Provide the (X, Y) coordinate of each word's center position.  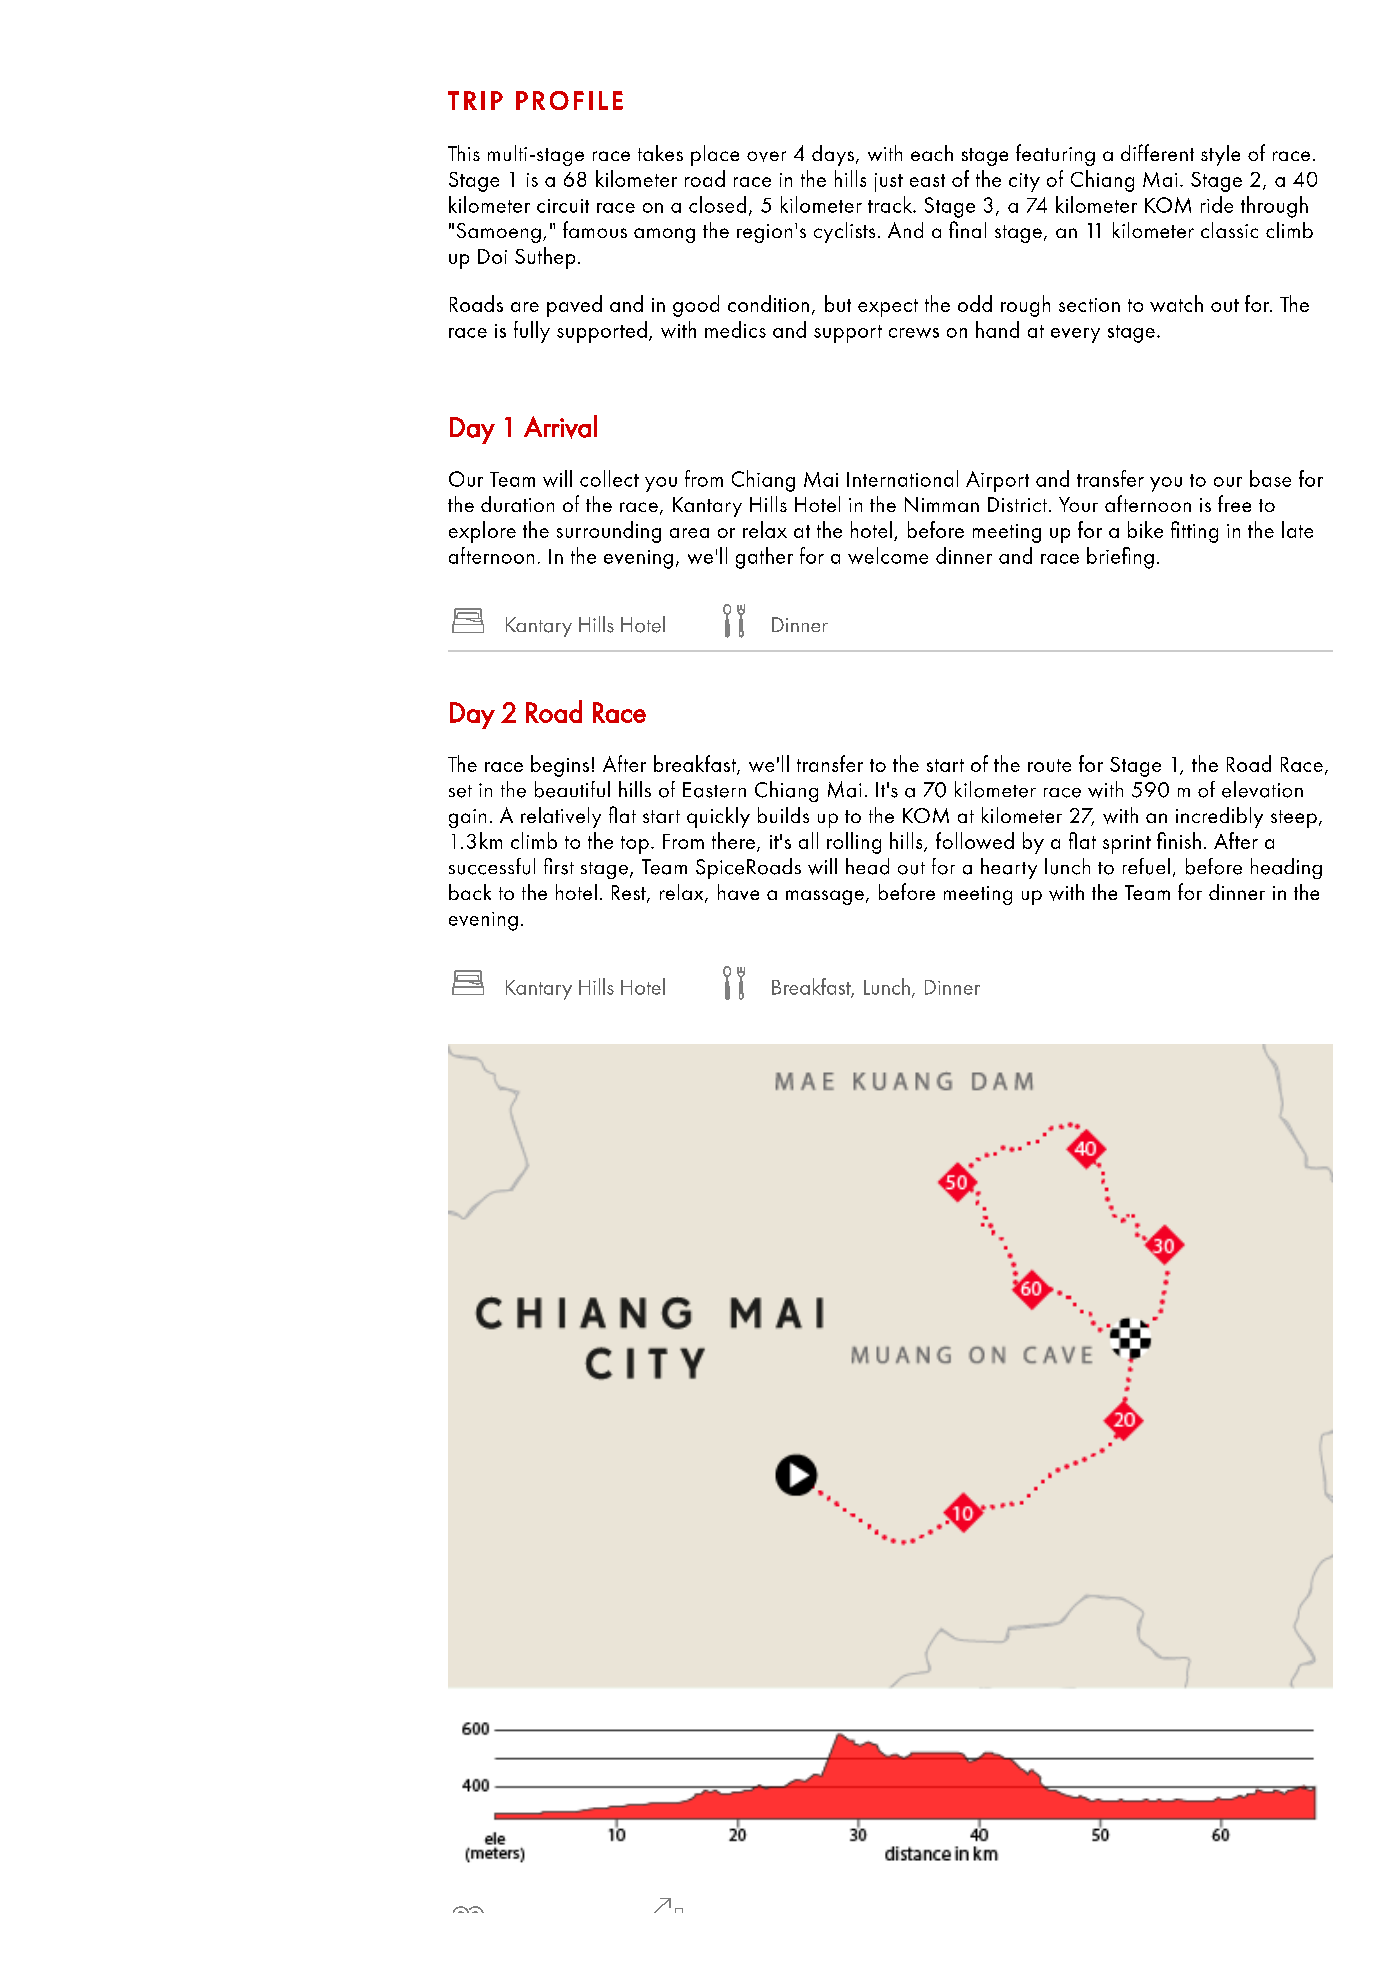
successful (492, 866)
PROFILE (569, 100)
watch (1176, 303)
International (902, 478)
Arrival (560, 427)
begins (560, 766)
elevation (1262, 789)
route (1049, 765)
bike (1145, 529)
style (1220, 155)
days (833, 155)
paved (574, 306)
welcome (888, 555)
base (1270, 478)
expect (888, 308)
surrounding (609, 532)
